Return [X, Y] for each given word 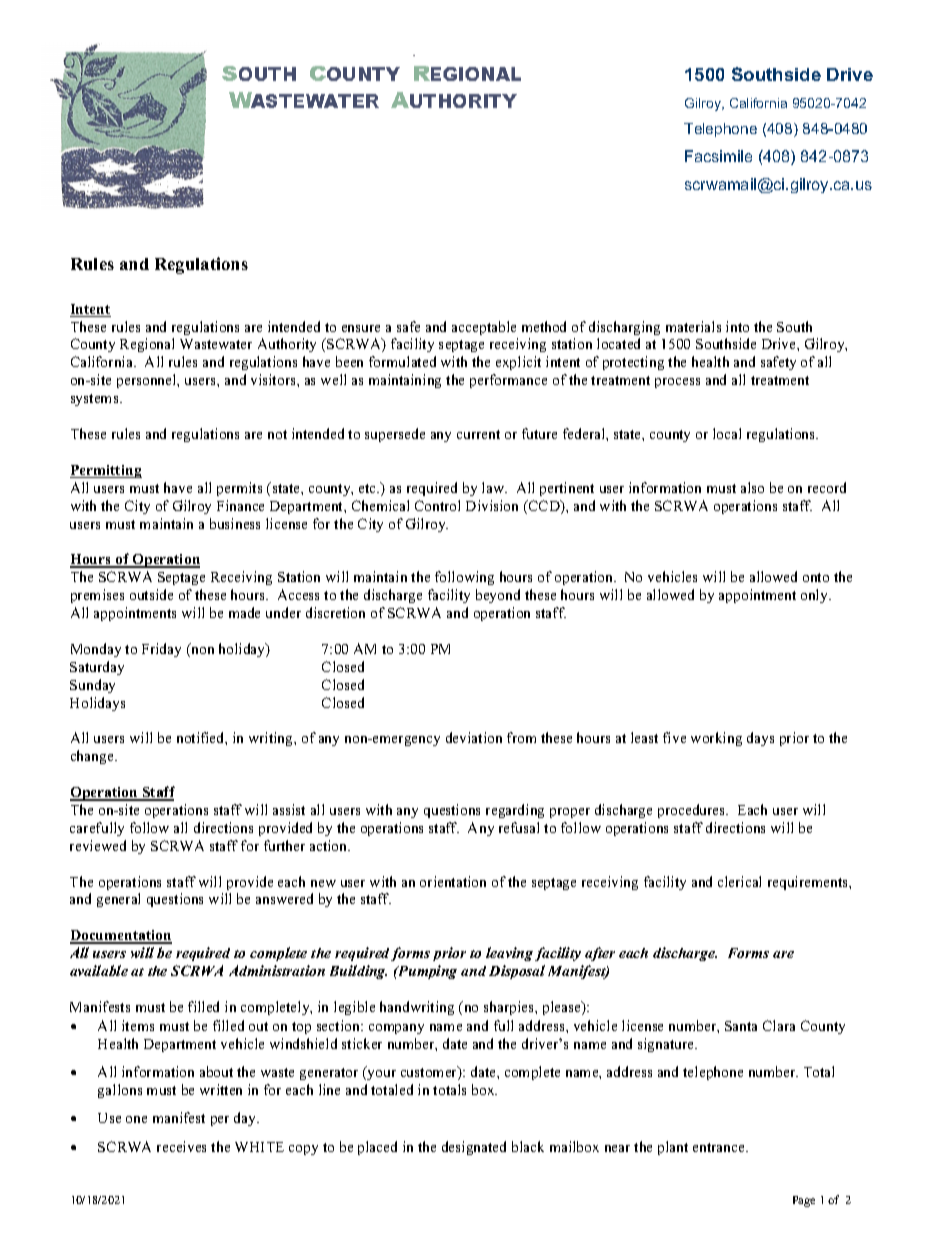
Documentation [121, 936]
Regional [147, 345]
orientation [453, 881]
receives [181, 1146]
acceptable [484, 328]
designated [474, 1148]
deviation [474, 737]
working [716, 739]
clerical [739, 881]
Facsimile [718, 156]
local [727, 433]
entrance [720, 1147]
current [478, 434]
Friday [161, 650]
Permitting [106, 471]
